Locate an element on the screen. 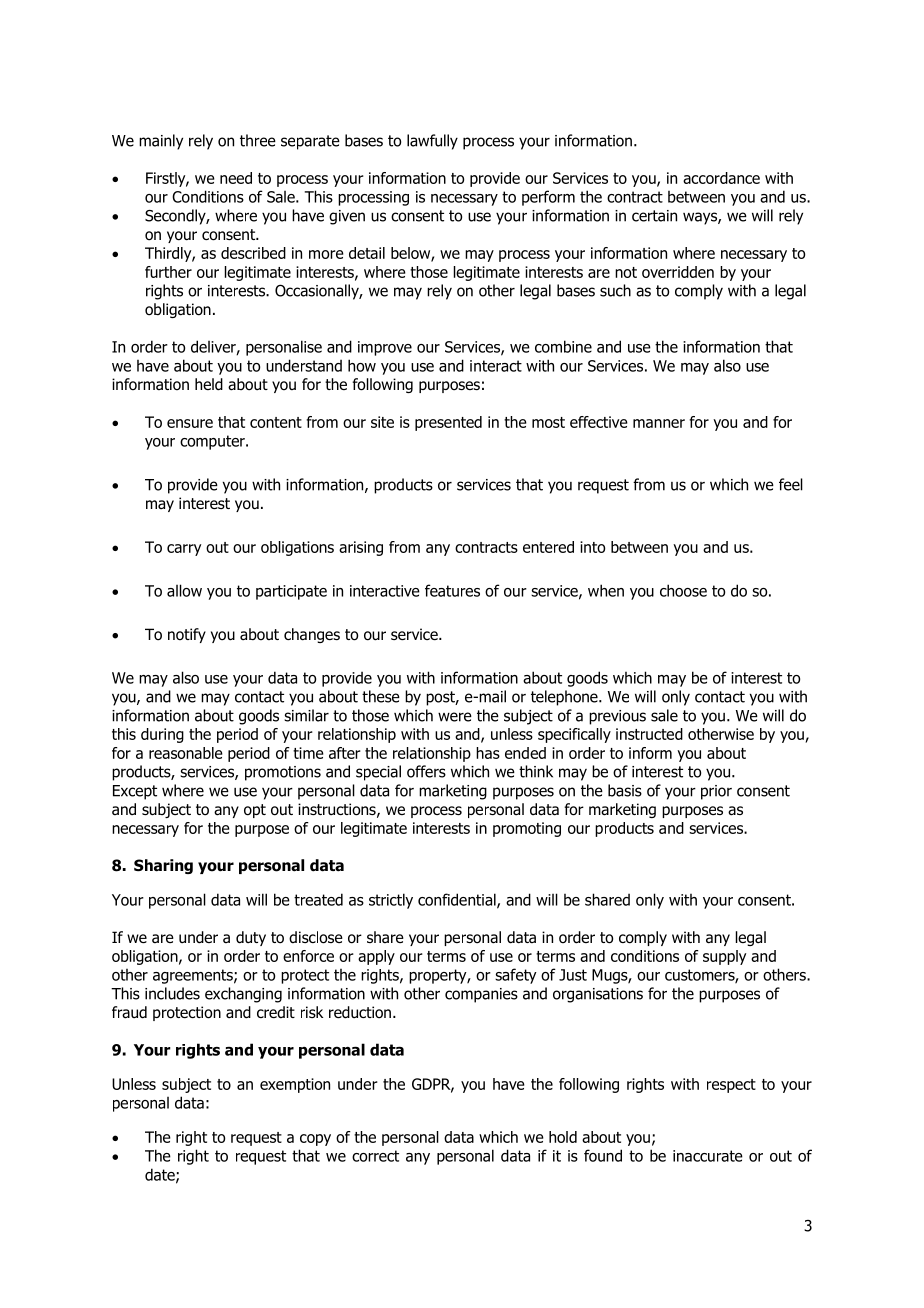 The image size is (924, 1308). exemption is located at coordinates (295, 1085).
